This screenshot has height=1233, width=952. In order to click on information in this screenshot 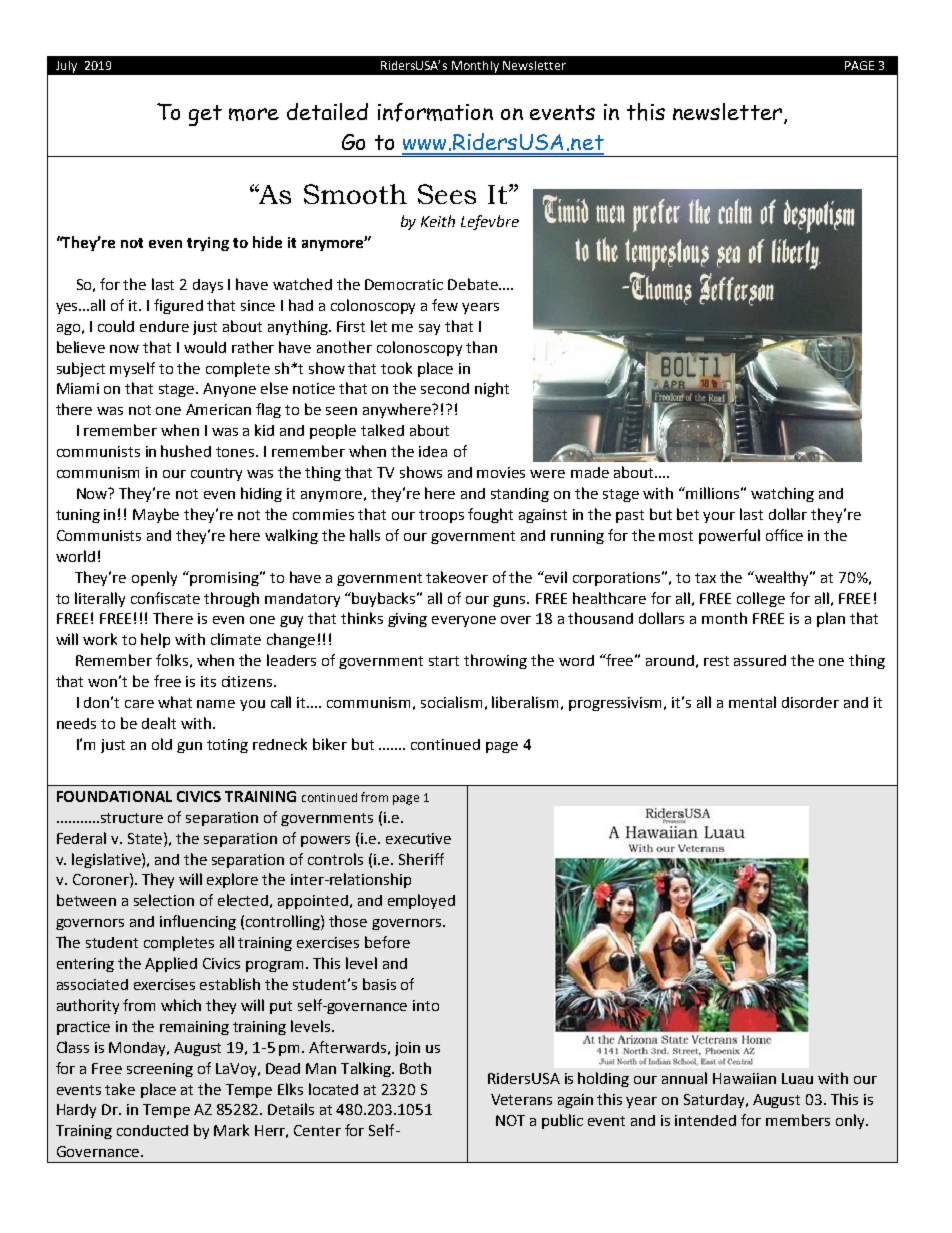, I will do `click(435, 112)`.
